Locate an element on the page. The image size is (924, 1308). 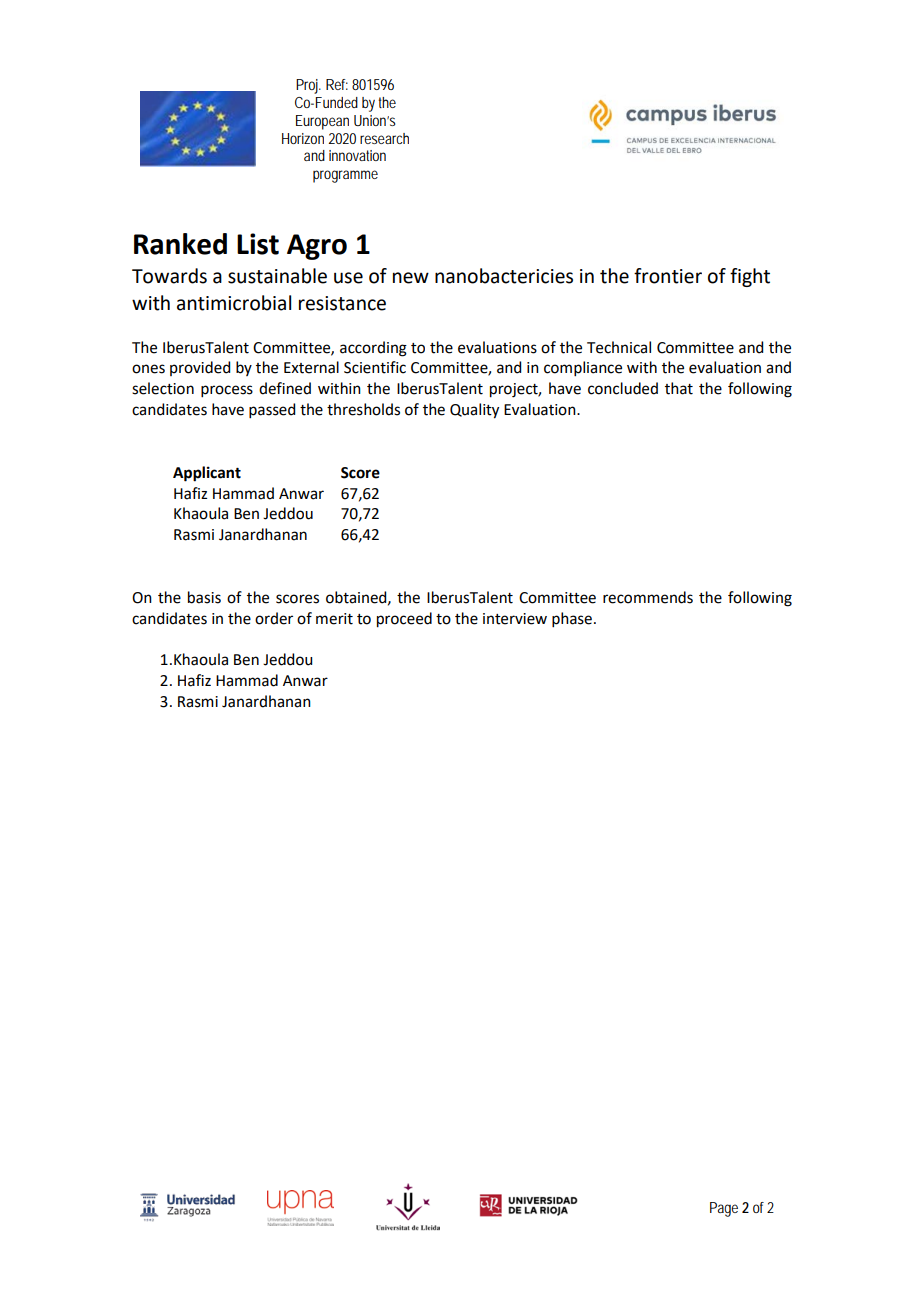
European is located at coordinates (322, 122).
